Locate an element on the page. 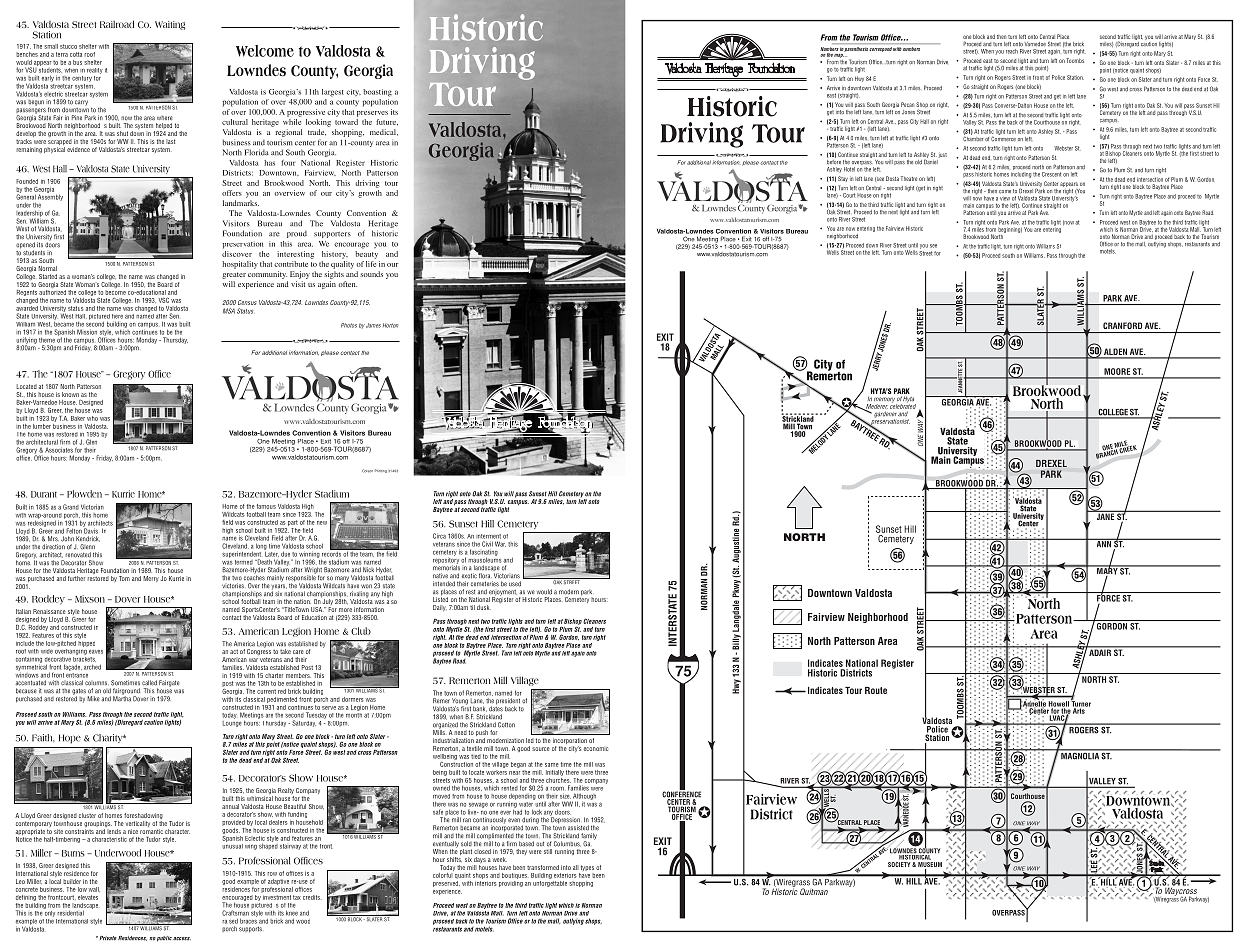 This document has width=1250, height=952. used is located at coordinates (515, 583).
